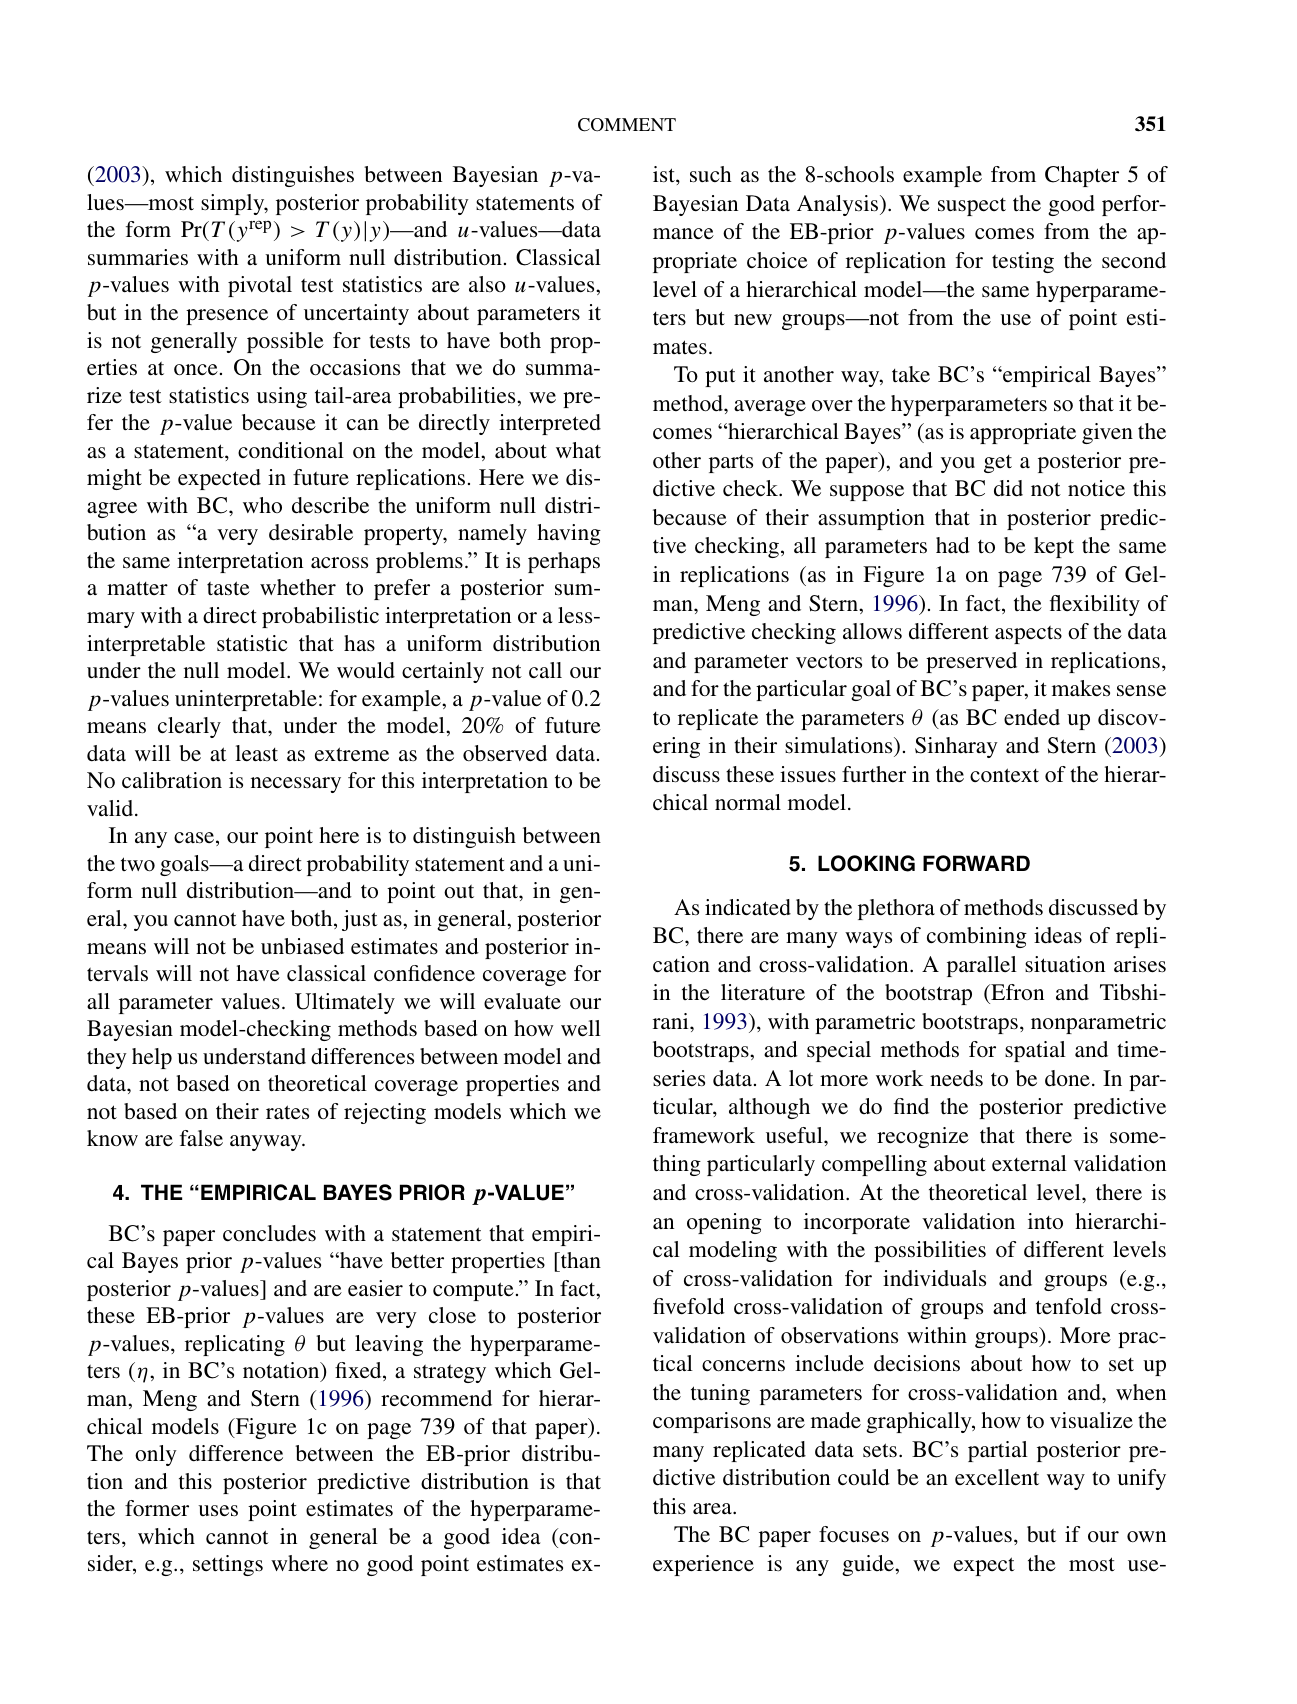 The height and width of the image is (1704, 1297). What do you see at coordinates (1028, 635) in the image?
I see `aspects` at bounding box center [1028, 635].
